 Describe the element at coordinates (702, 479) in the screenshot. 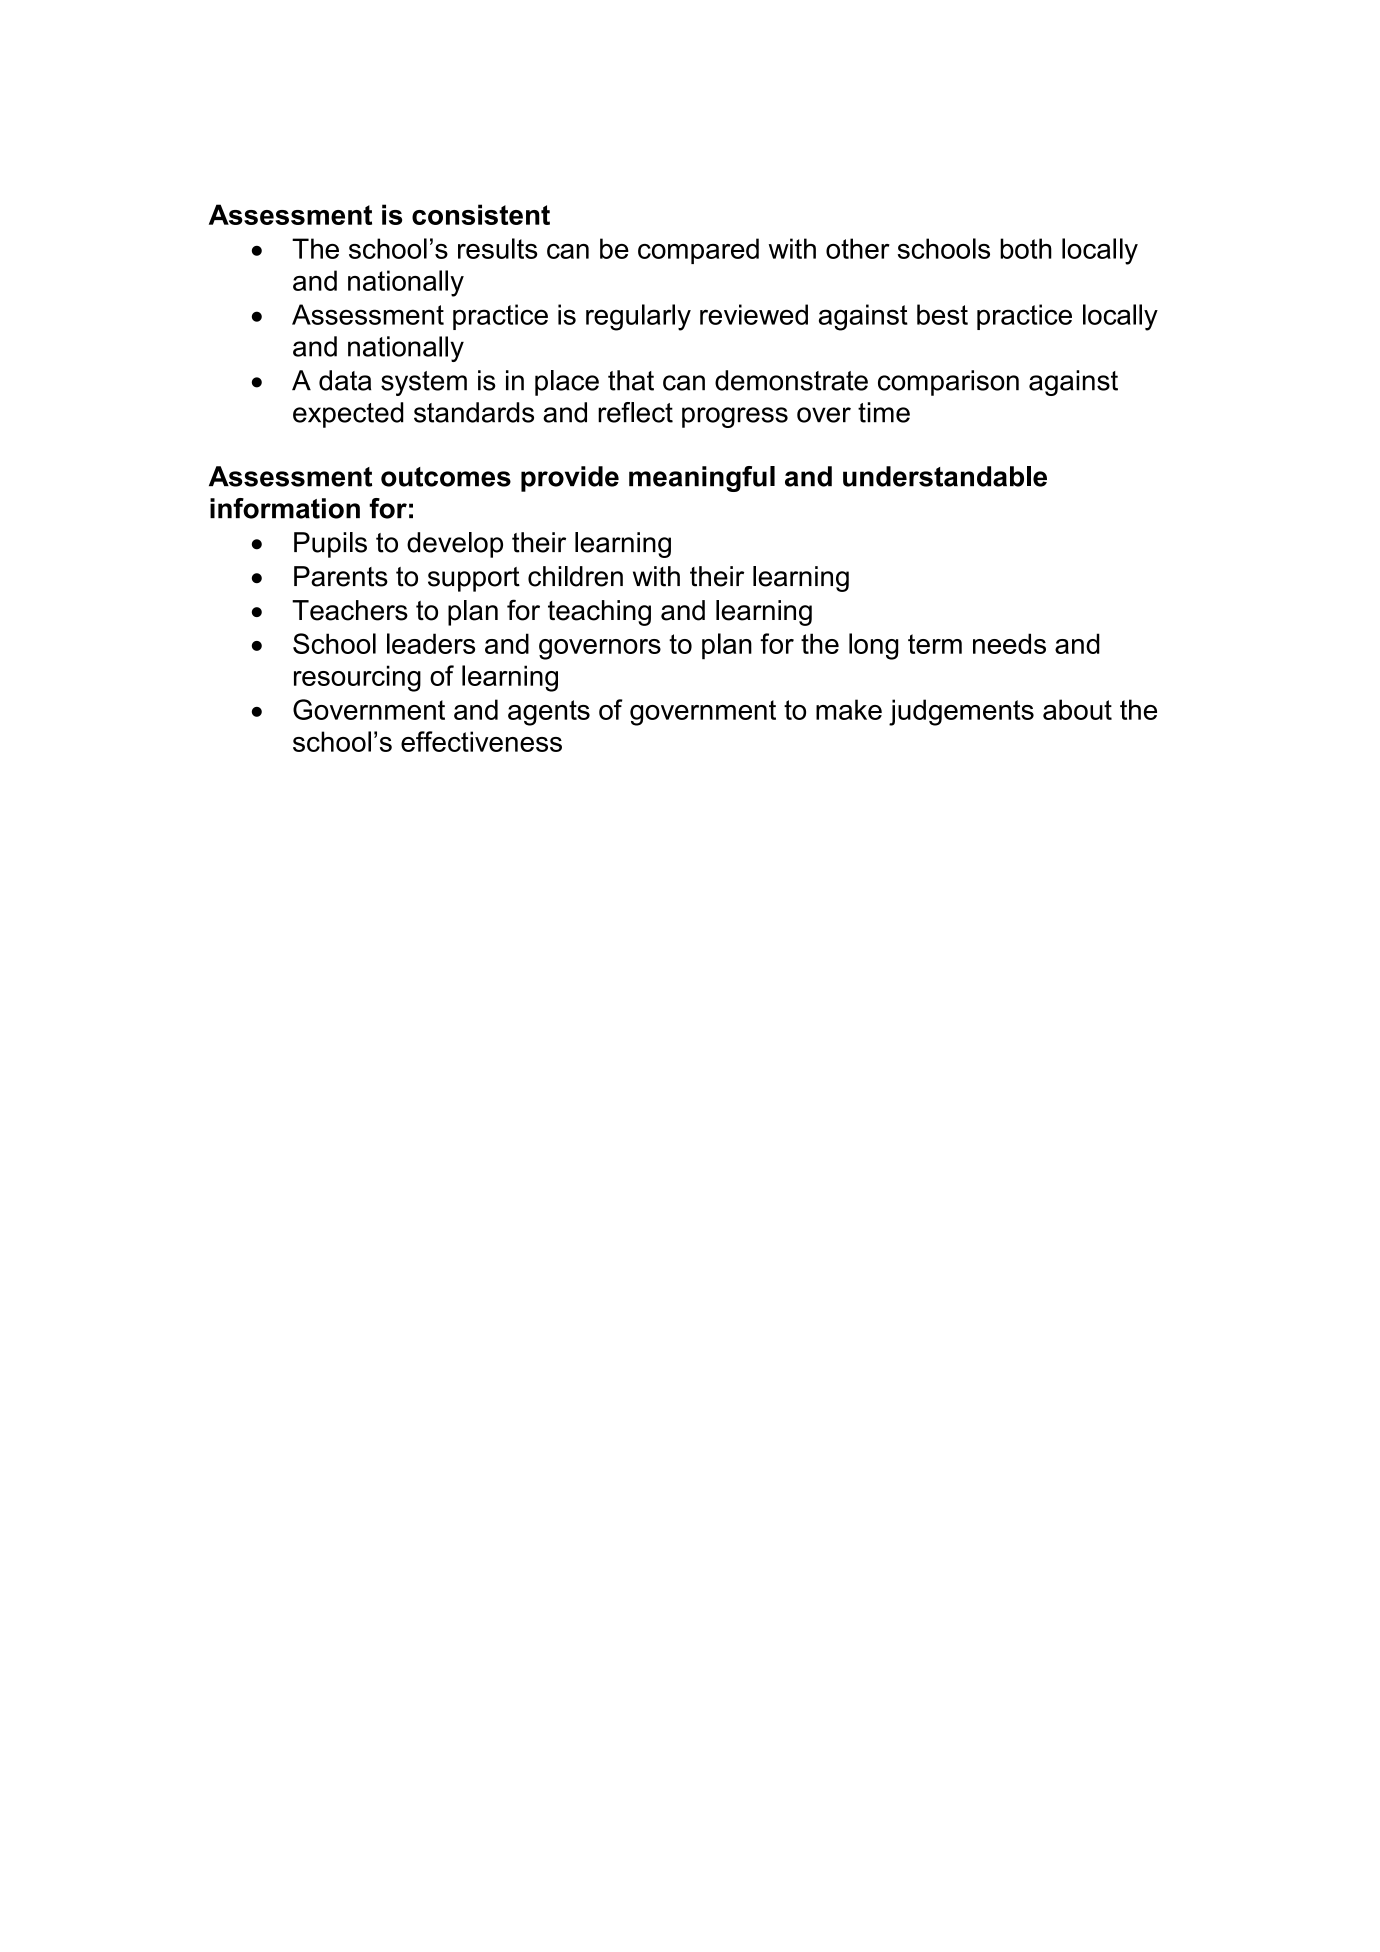

I see `meaningful` at that location.
